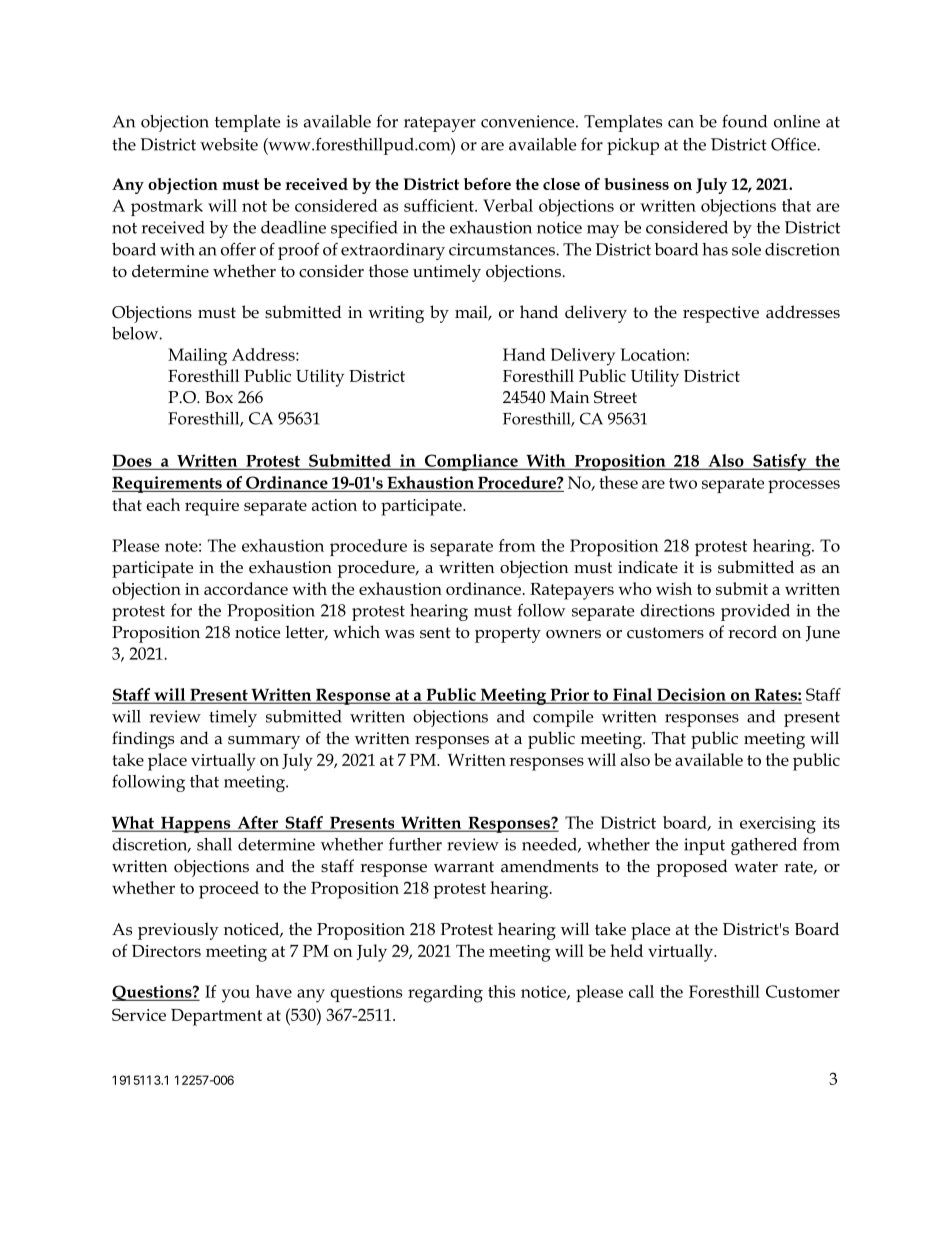  I want to click on call, so click(641, 991).
